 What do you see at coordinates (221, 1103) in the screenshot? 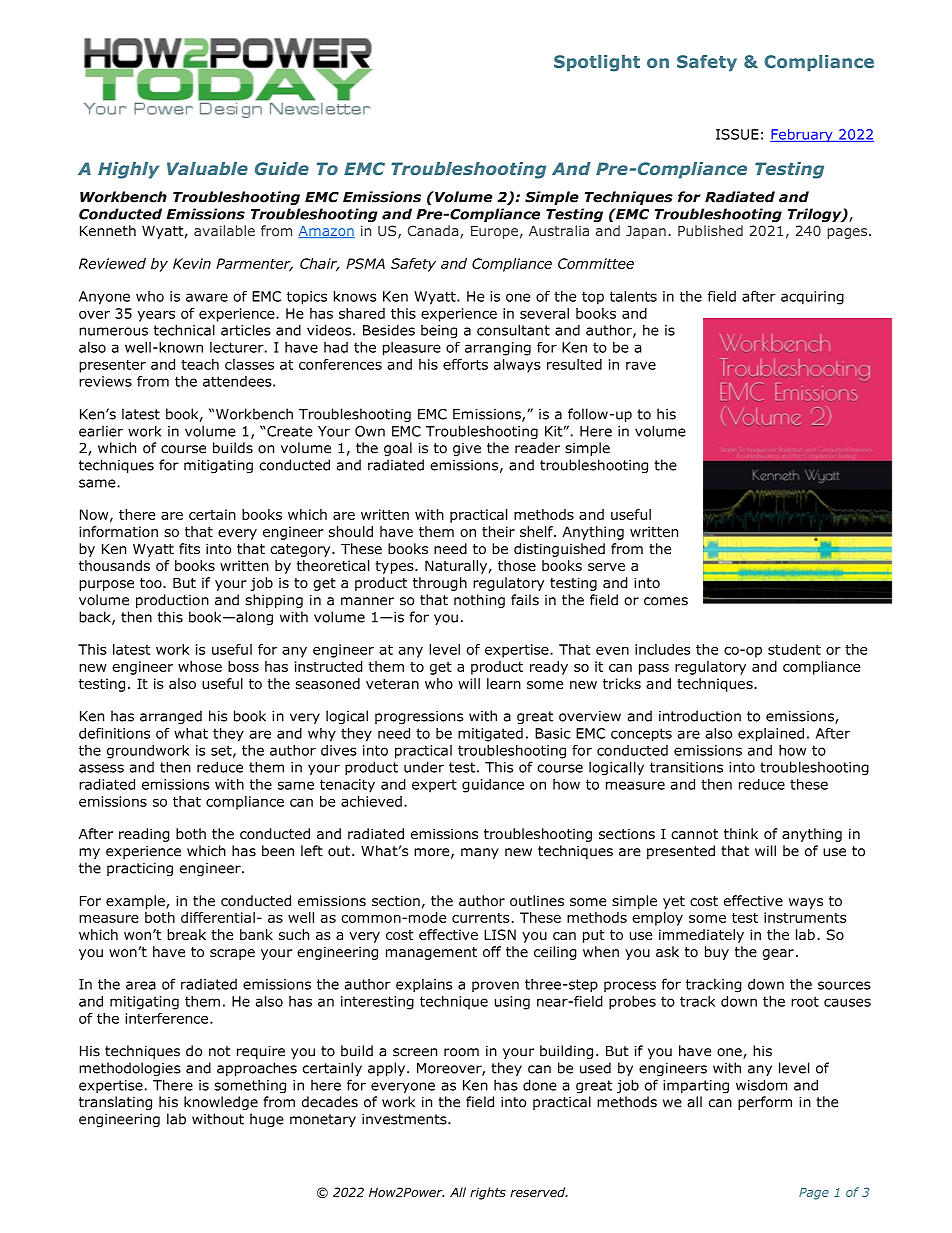
I see `knowledge` at bounding box center [221, 1103].
